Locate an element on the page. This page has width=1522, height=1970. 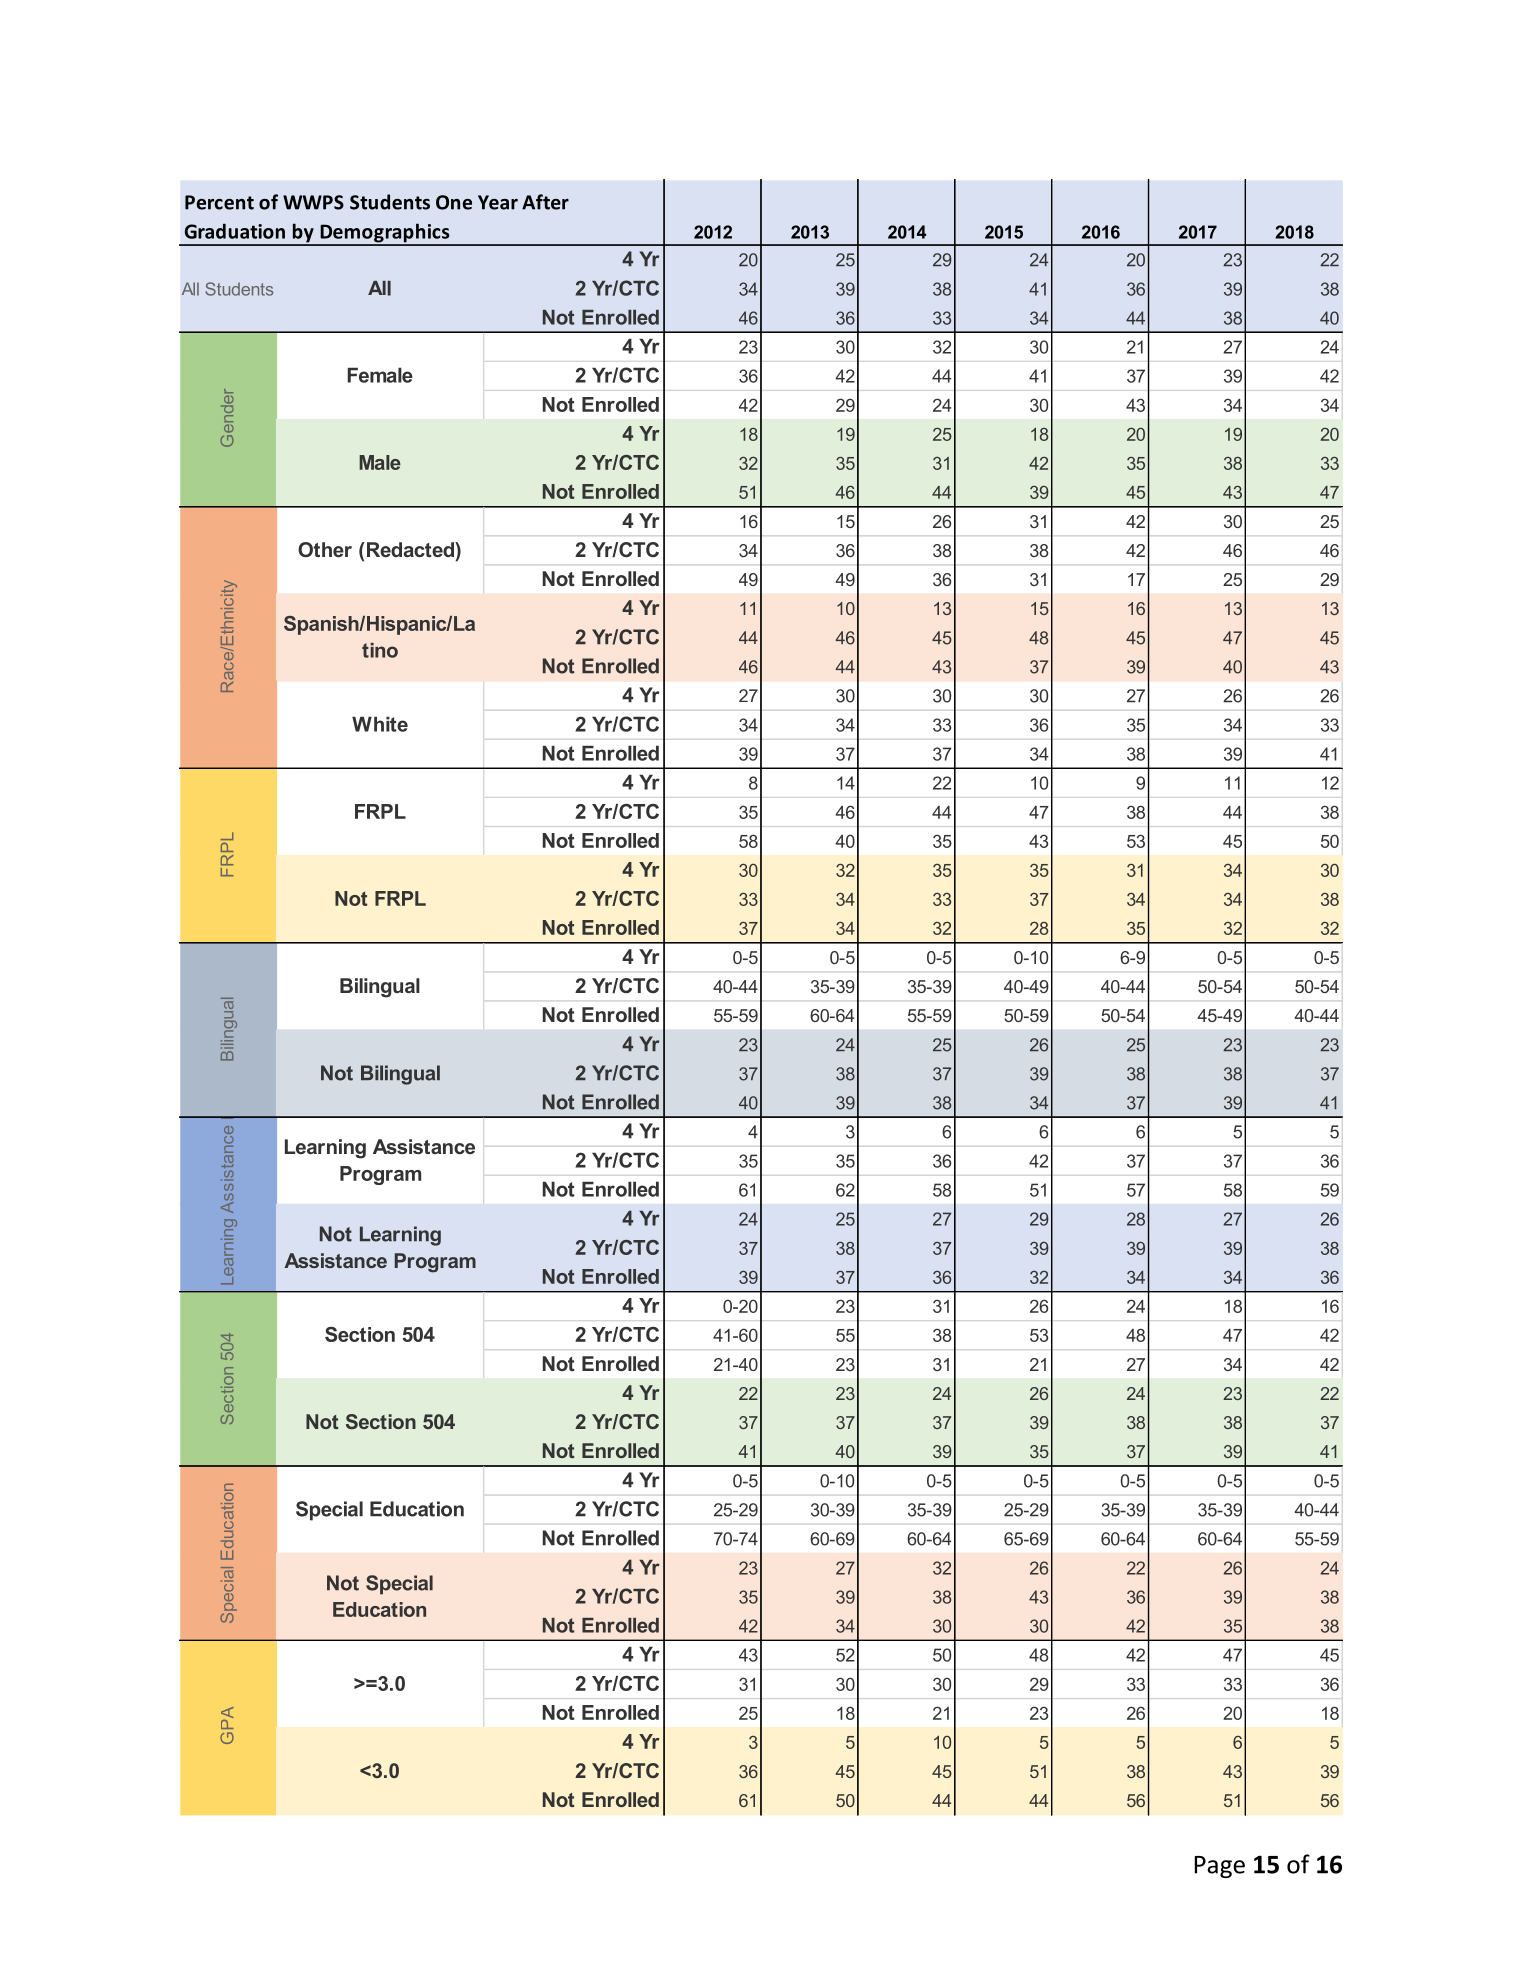
tino is located at coordinates (380, 650).
